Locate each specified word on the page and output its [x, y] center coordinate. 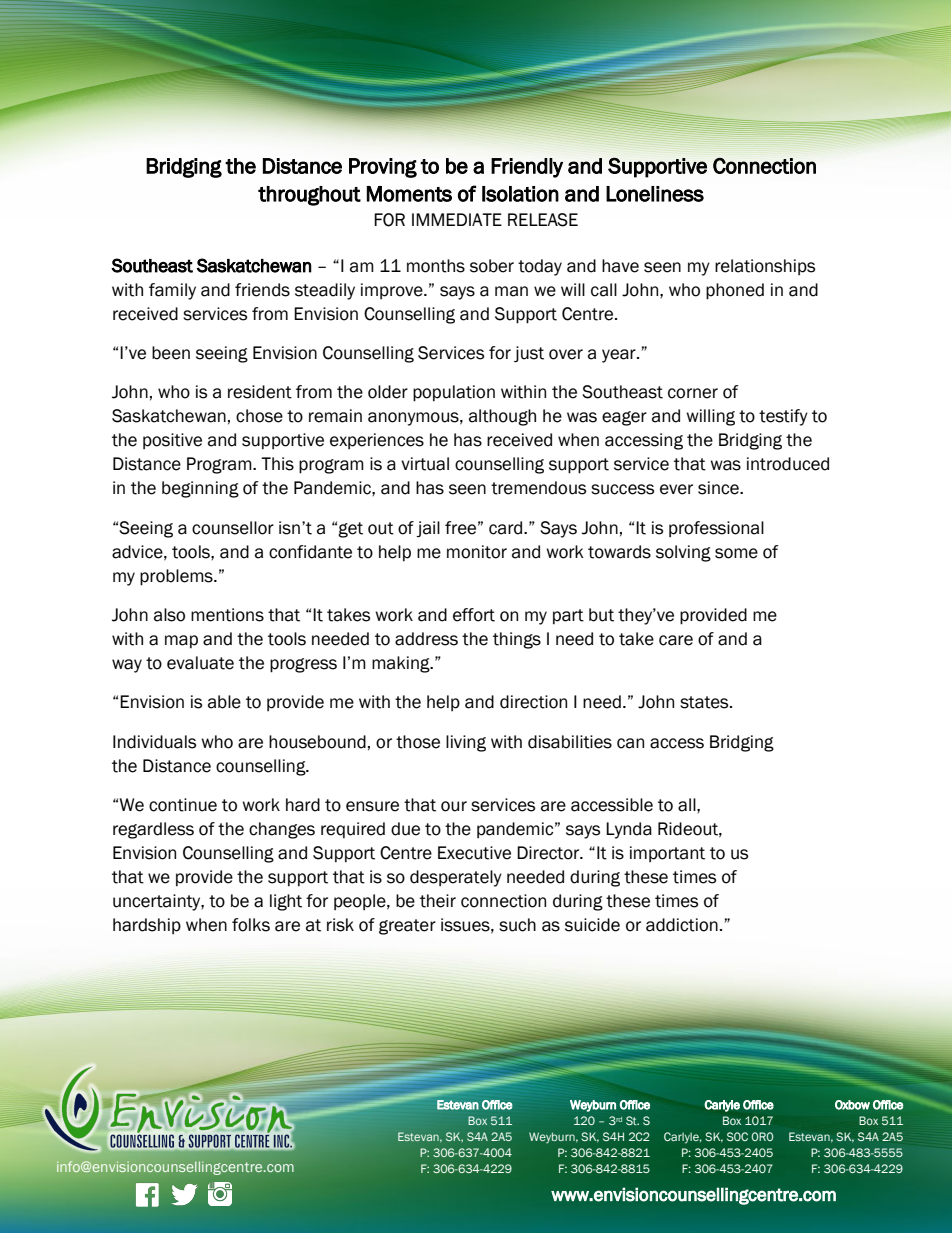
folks [251, 925]
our [454, 806]
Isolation [520, 194]
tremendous [538, 488]
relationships [765, 267]
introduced [788, 464]
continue [183, 805]
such [517, 925]
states [705, 702]
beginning [200, 489]
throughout [309, 196]
